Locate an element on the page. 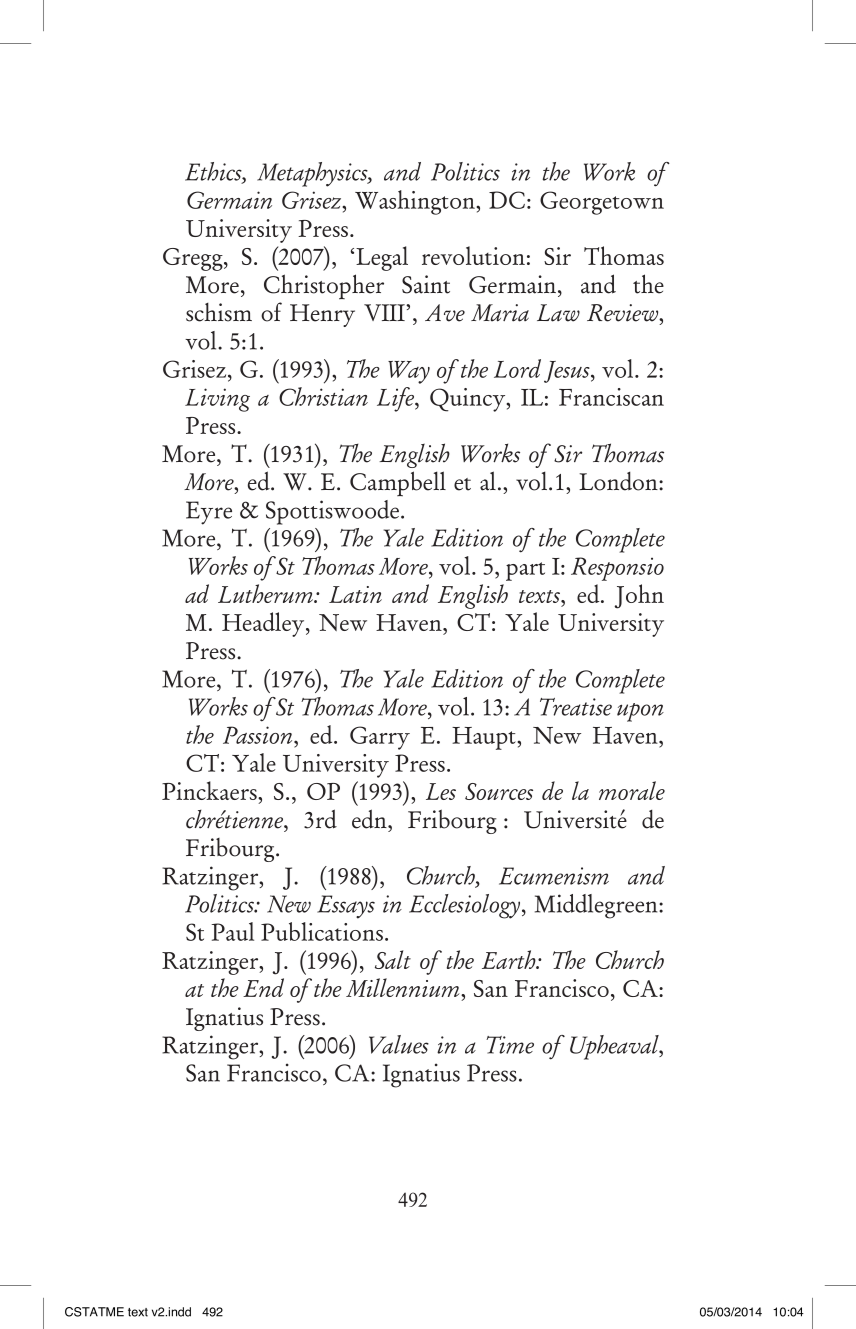  Living is located at coordinates (217, 400).
